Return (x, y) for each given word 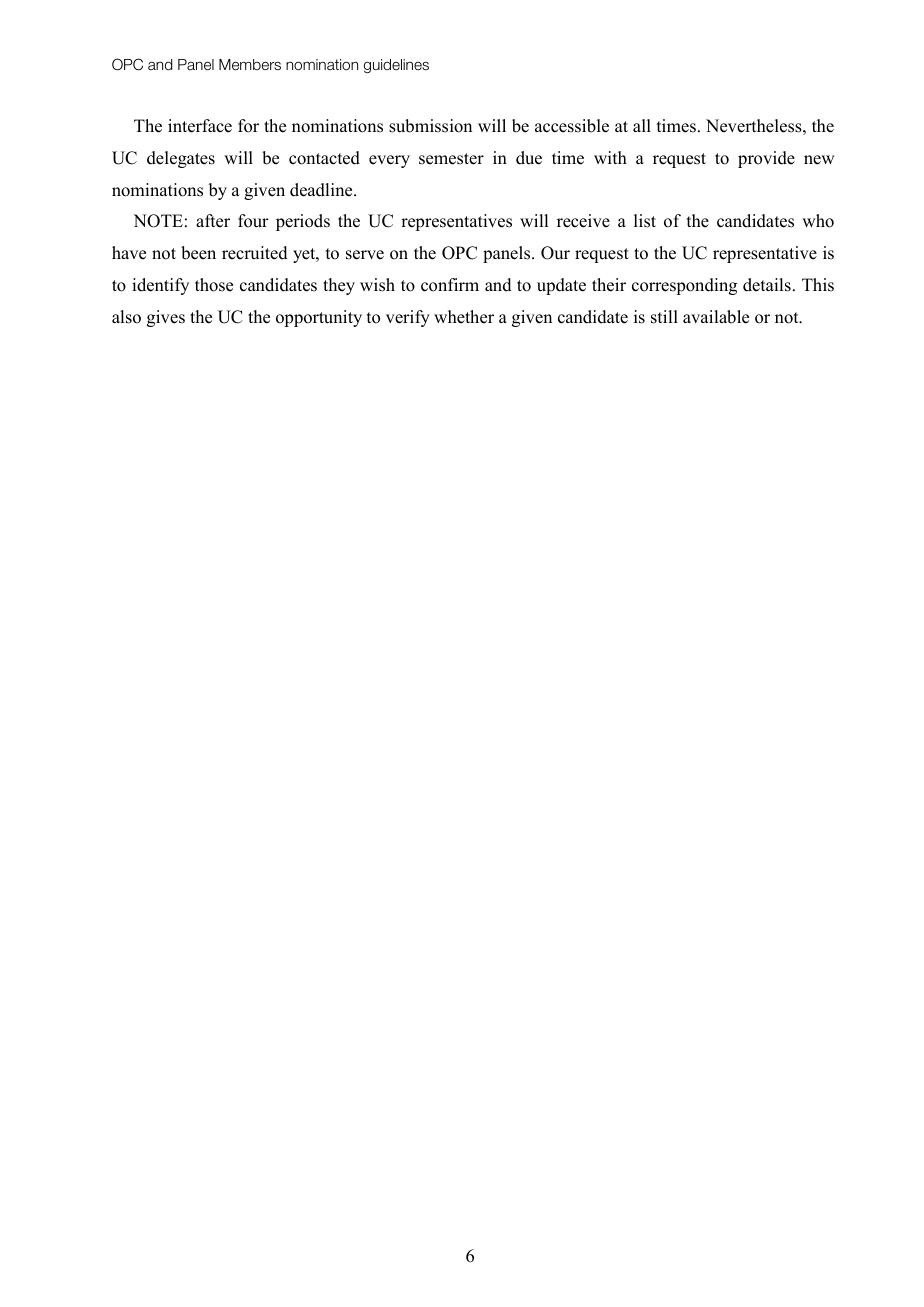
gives (166, 318)
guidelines (396, 66)
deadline (322, 190)
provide (766, 159)
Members (250, 65)
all (642, 125)
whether (464, 317)
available (716, 317)
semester (451, 159)
